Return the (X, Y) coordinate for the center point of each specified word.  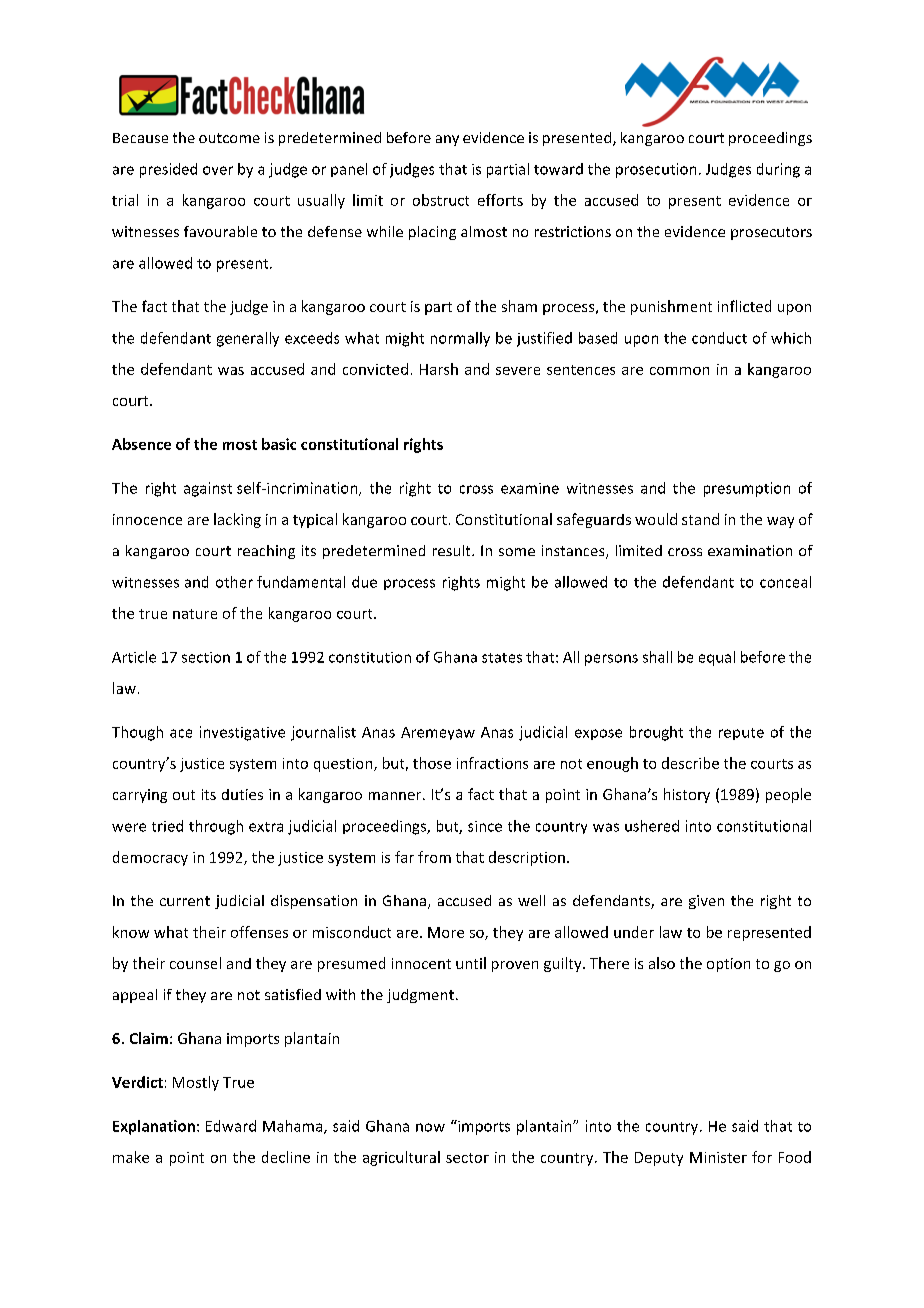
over (218, 170)
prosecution (656, 170)
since (485, 826)
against (208, 489)
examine (530, 488)
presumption (747, 489)
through (216, 827)
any (447, 140)
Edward (231, 1126)
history (687, 795)
